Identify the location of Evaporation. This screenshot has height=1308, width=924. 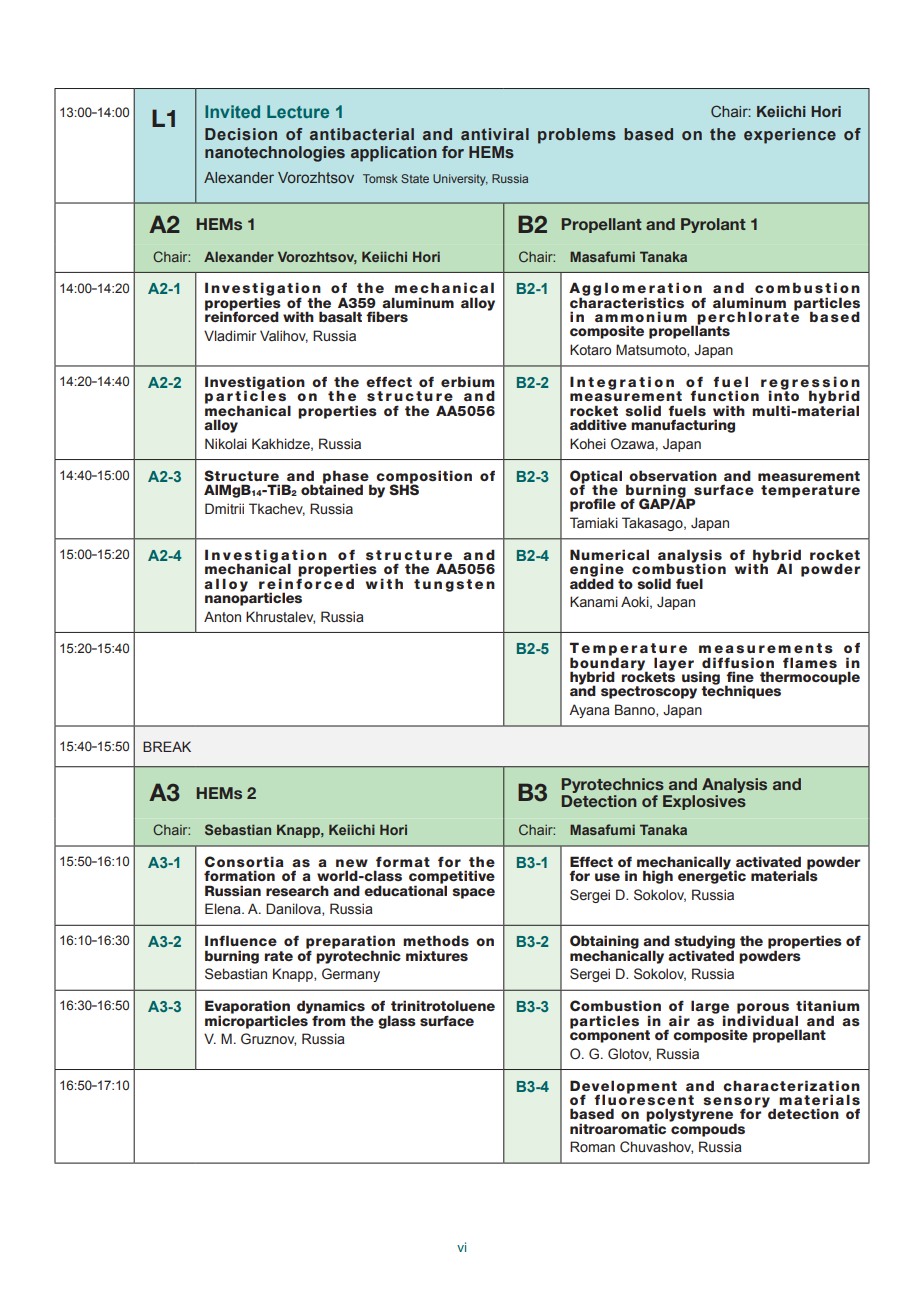
(247, 1008).
